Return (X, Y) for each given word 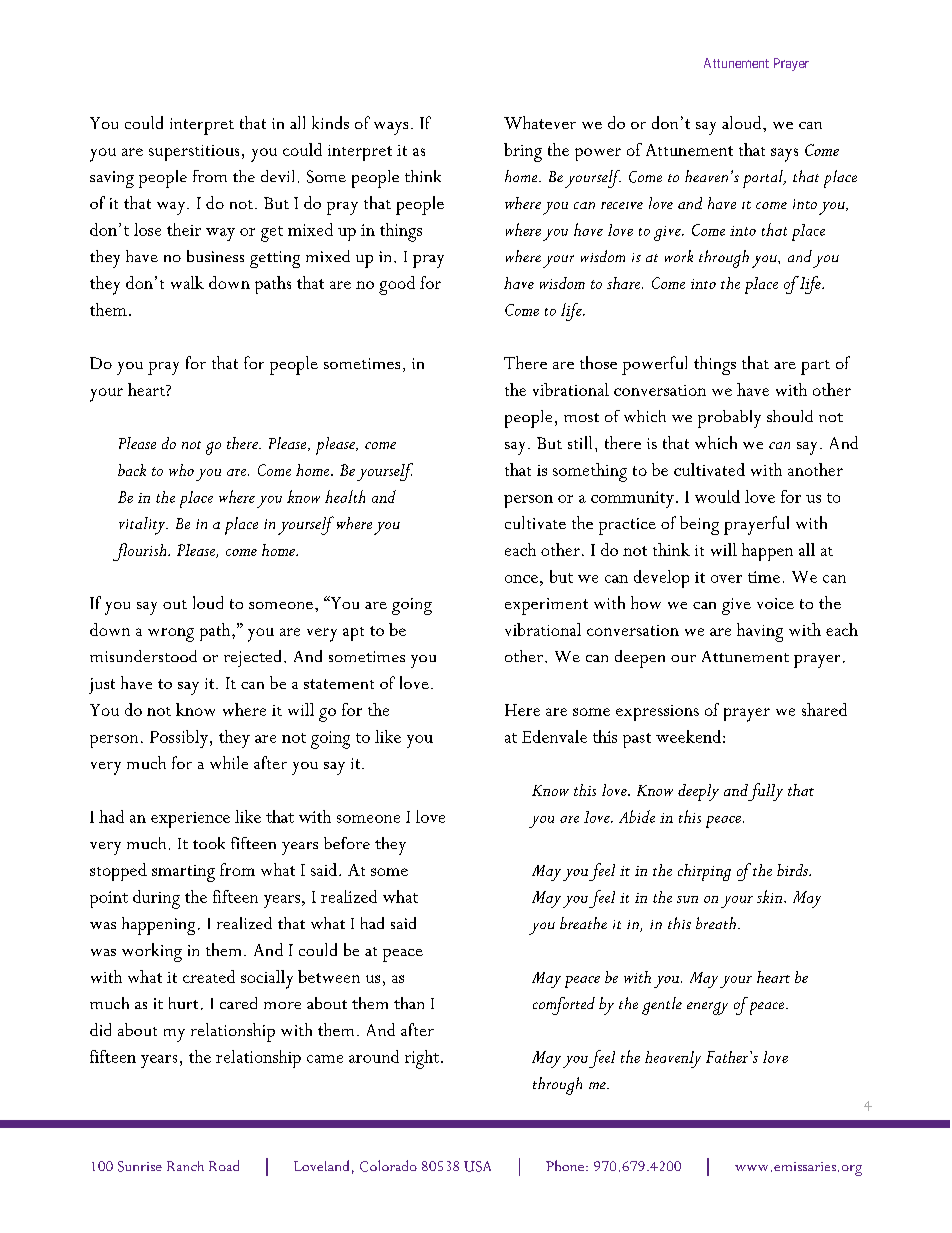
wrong (171, 635)
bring (523, 152)
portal (764, 179)
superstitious (194, 153)
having (760, 632)
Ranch (185, 1166)
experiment (546, 606)
